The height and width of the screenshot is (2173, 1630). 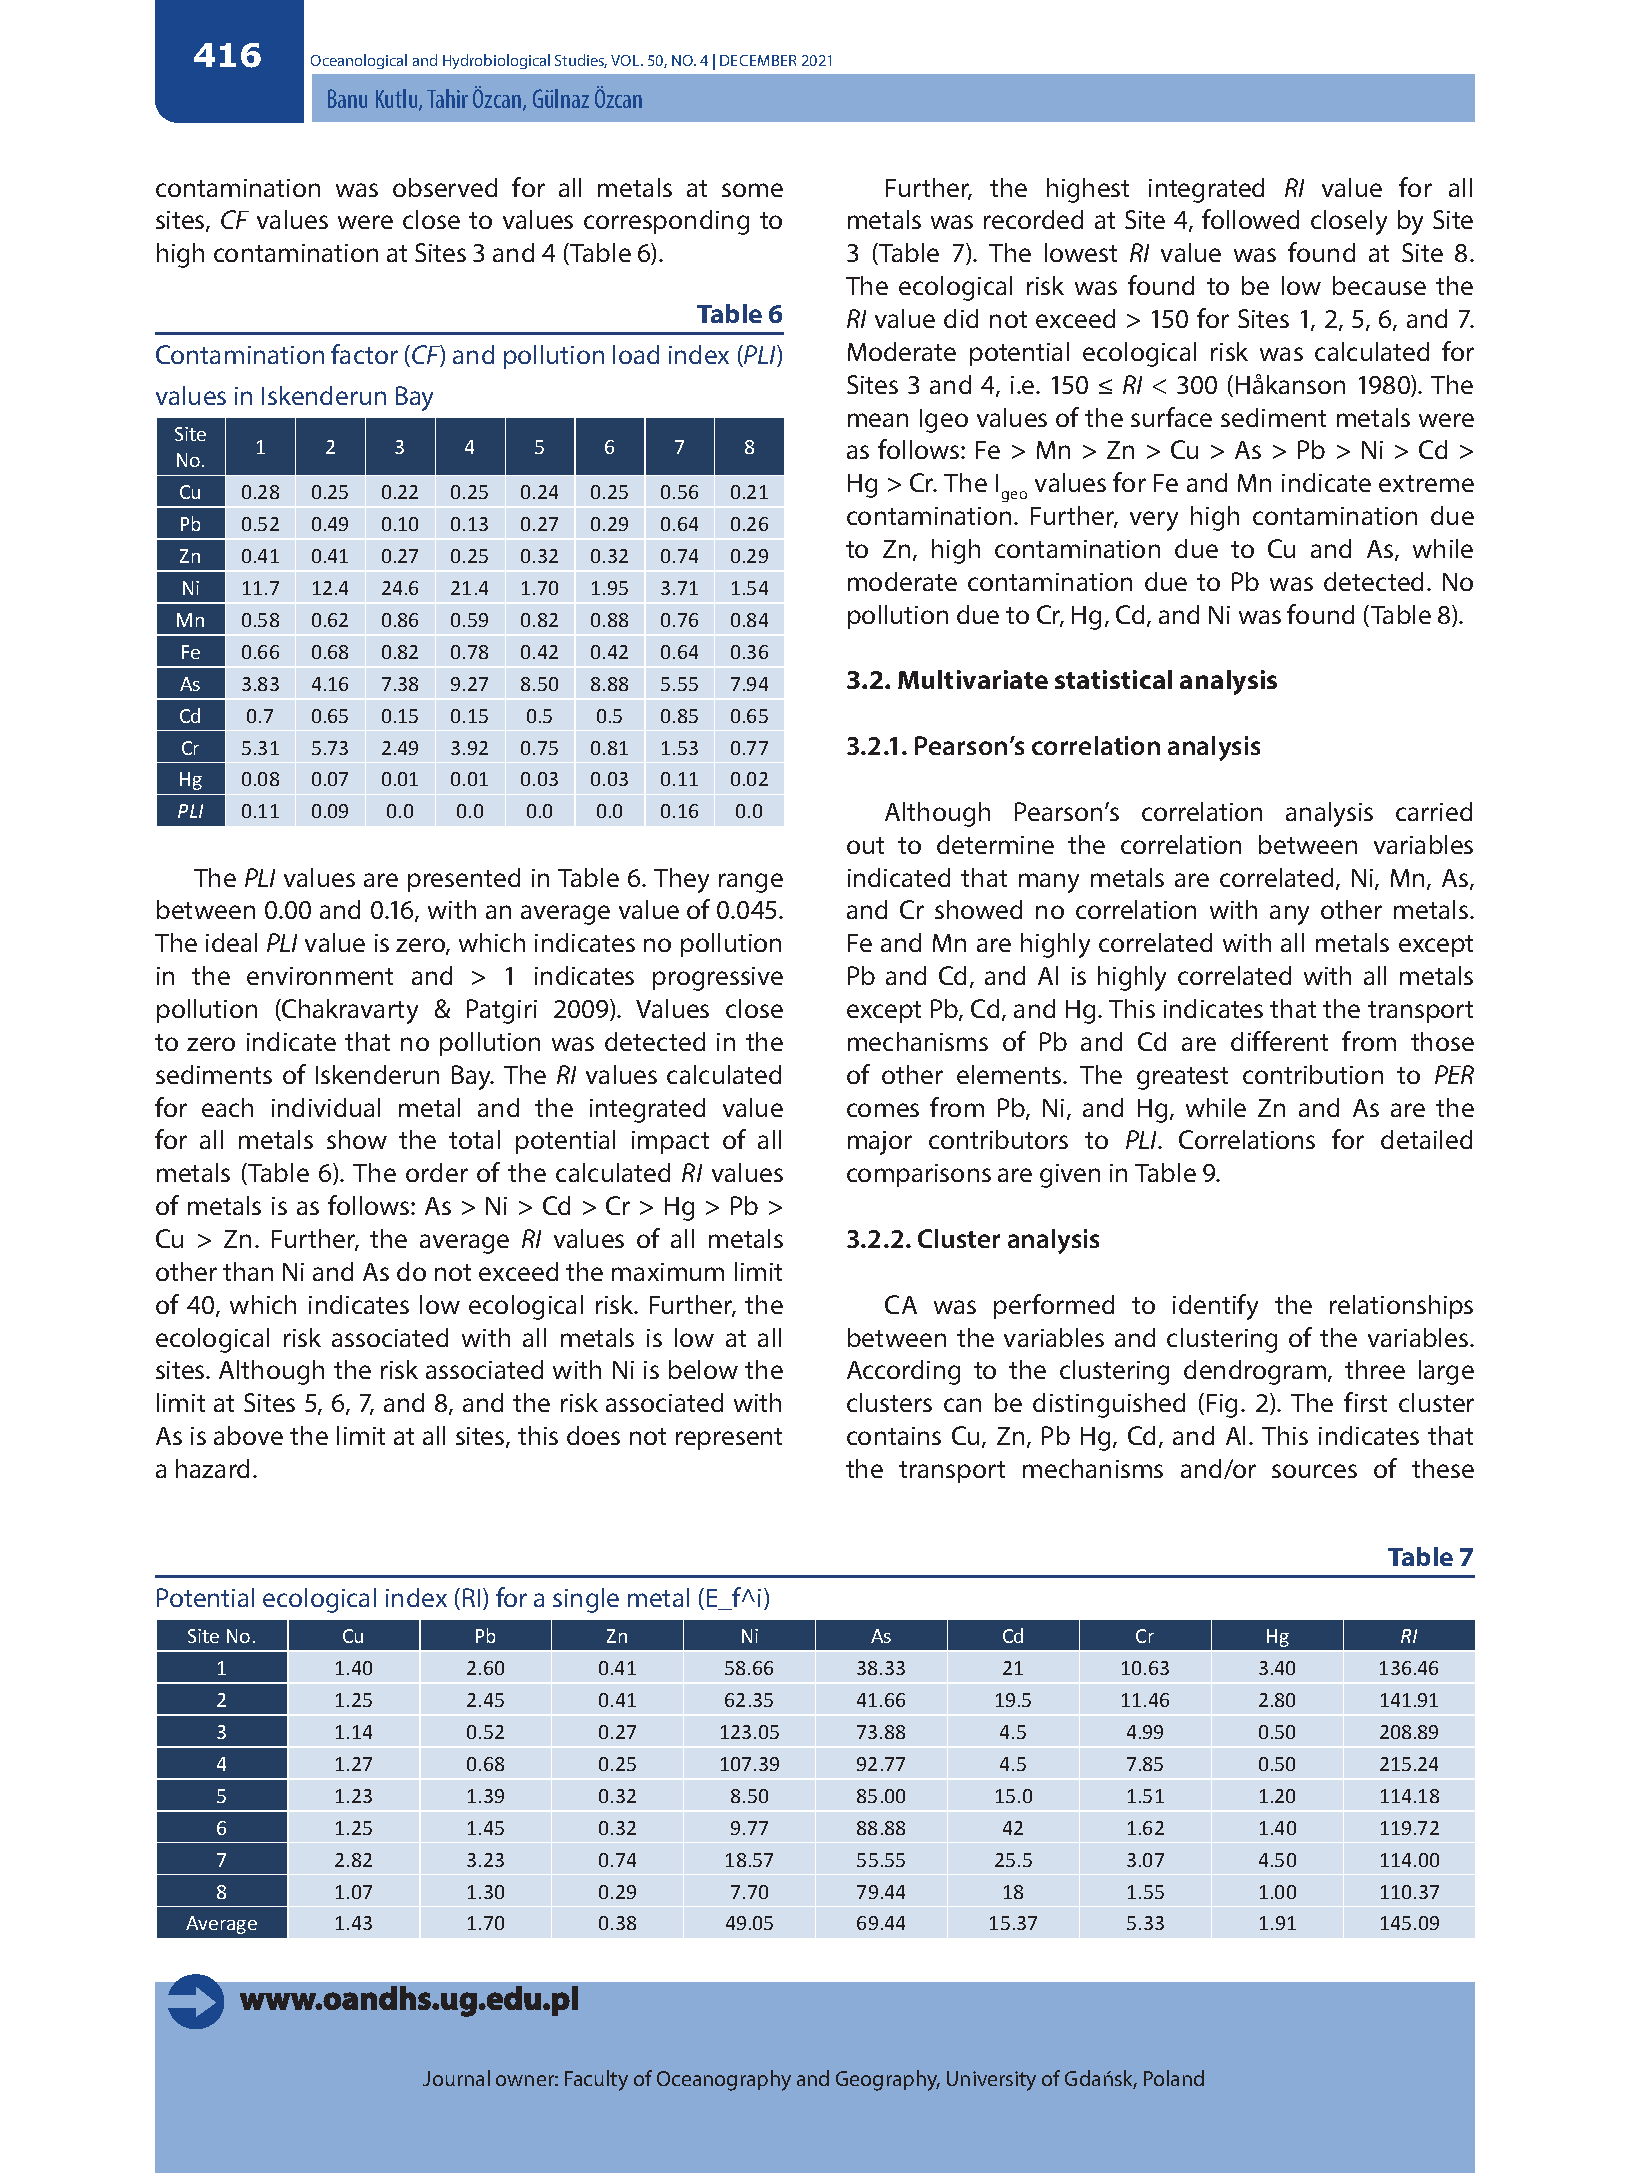 I want to click on Multivariate, so click(x=973, y=679).
